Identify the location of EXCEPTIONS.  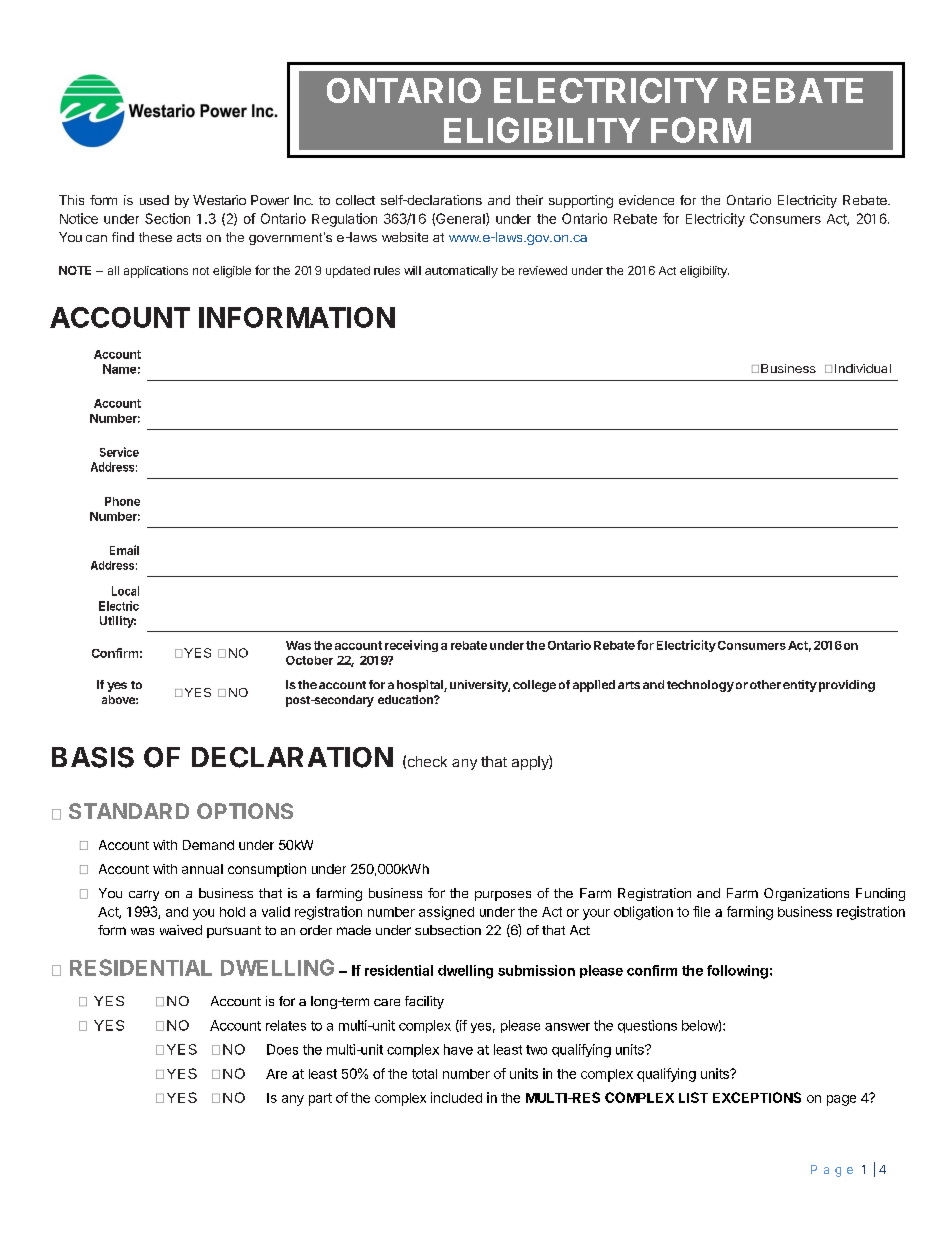
(757, 1097).
